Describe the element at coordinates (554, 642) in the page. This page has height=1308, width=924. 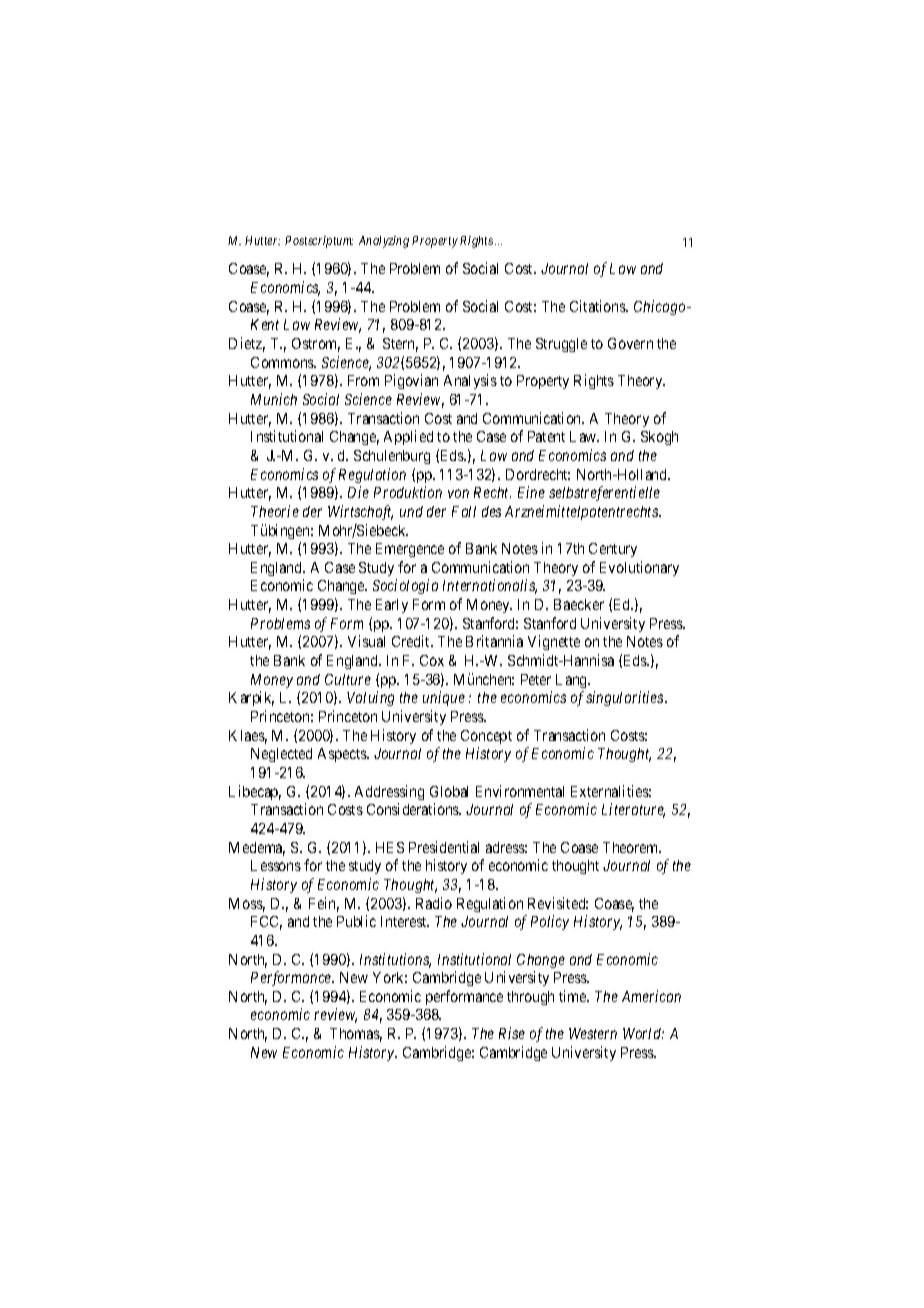
I see `Vignette` at that location.
